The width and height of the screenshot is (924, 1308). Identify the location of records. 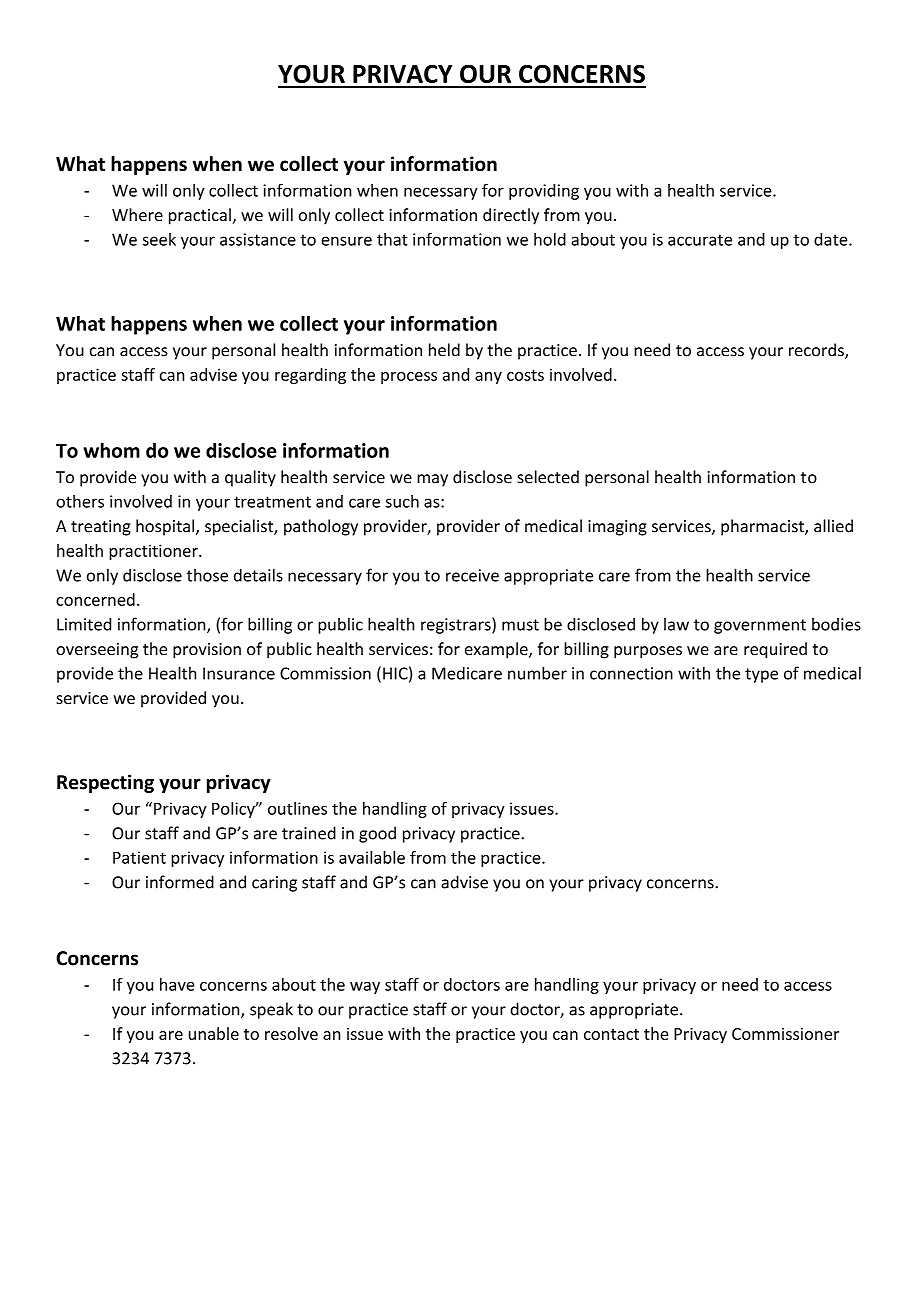
(817, 351).
